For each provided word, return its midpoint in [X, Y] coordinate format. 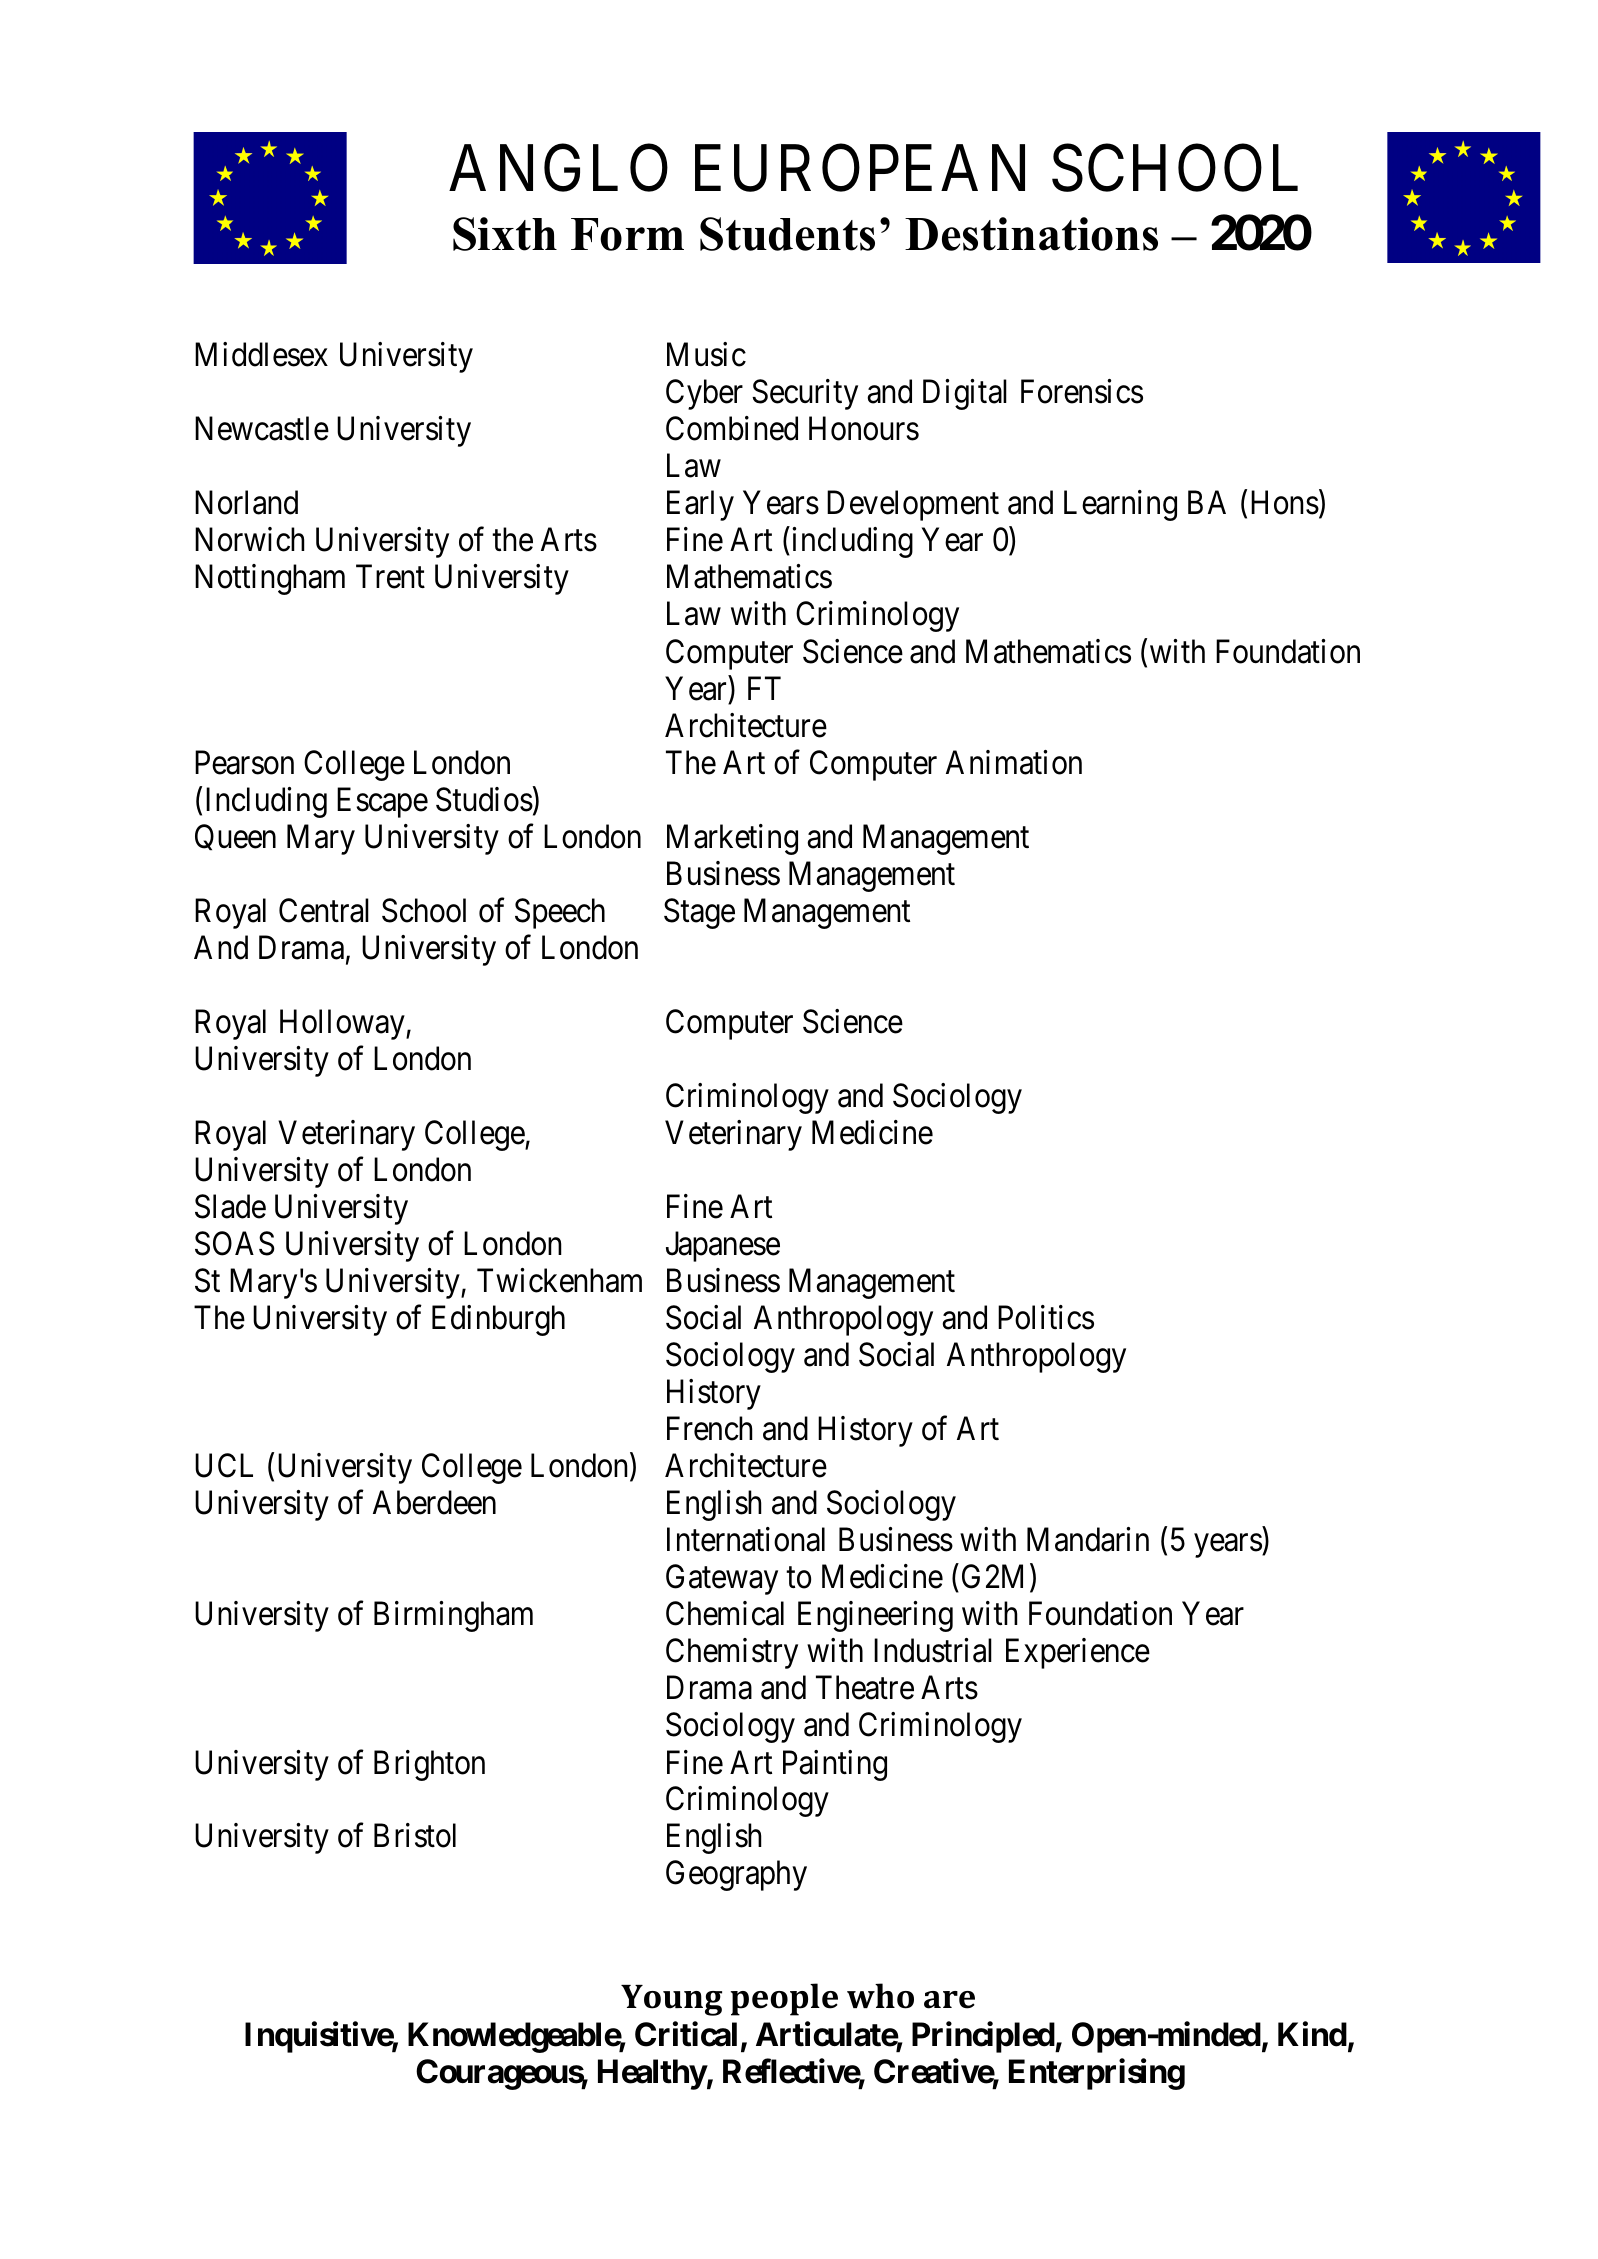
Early [700, 505]
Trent [390, 577]
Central [324, 910]
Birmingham [453, 1616]
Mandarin [1088, 1539]
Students [787, 234]
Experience [1078, 1653]
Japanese [723, 1247]
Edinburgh [498, 1320]
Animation [1014, 762]
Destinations [1031, 234]
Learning [1120, 505]
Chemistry [732, 1653]
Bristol [415, 1835]
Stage [699, 913]
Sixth [505, 234]
